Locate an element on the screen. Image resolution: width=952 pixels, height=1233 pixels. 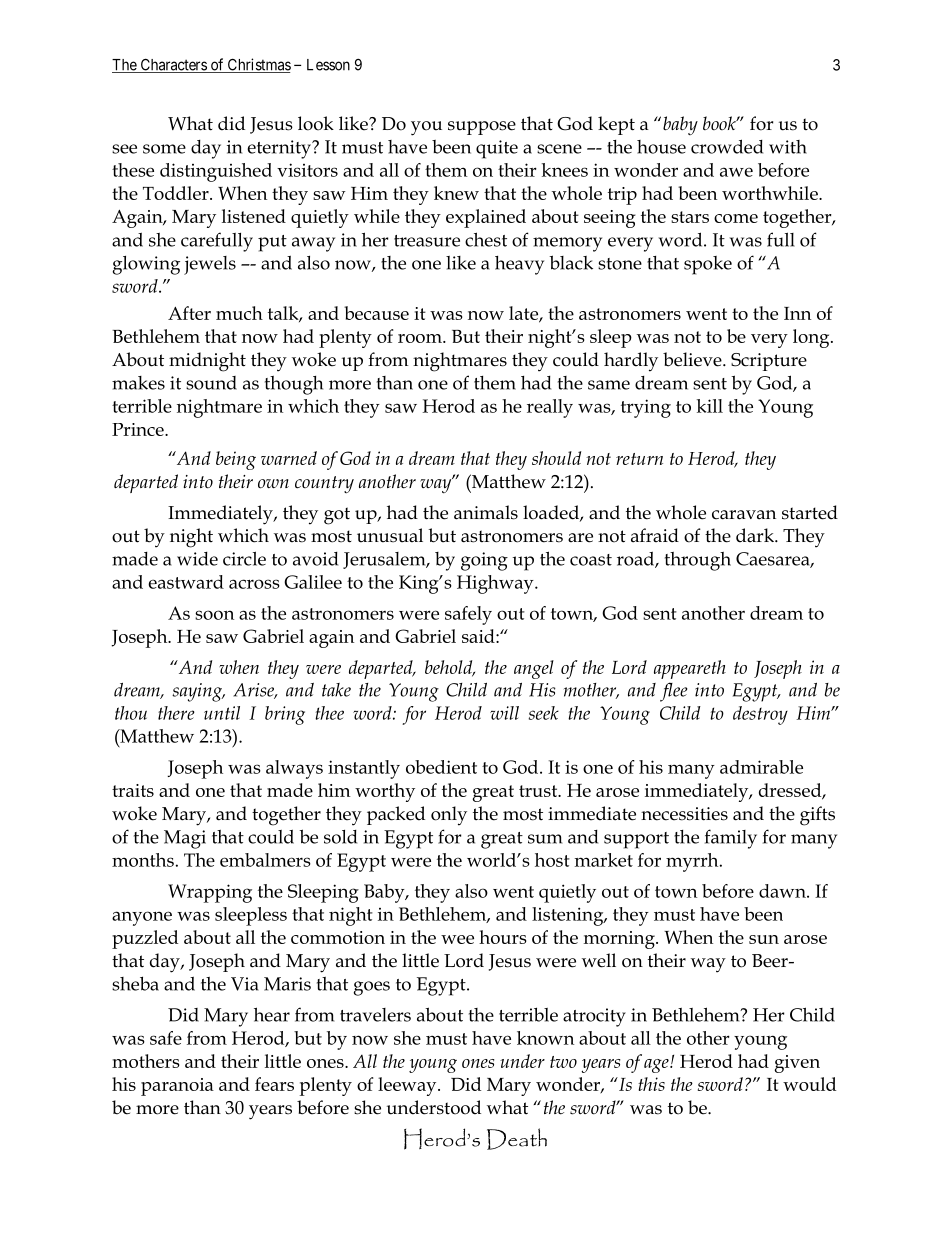
Characters is located at coordinates (173, 65).
